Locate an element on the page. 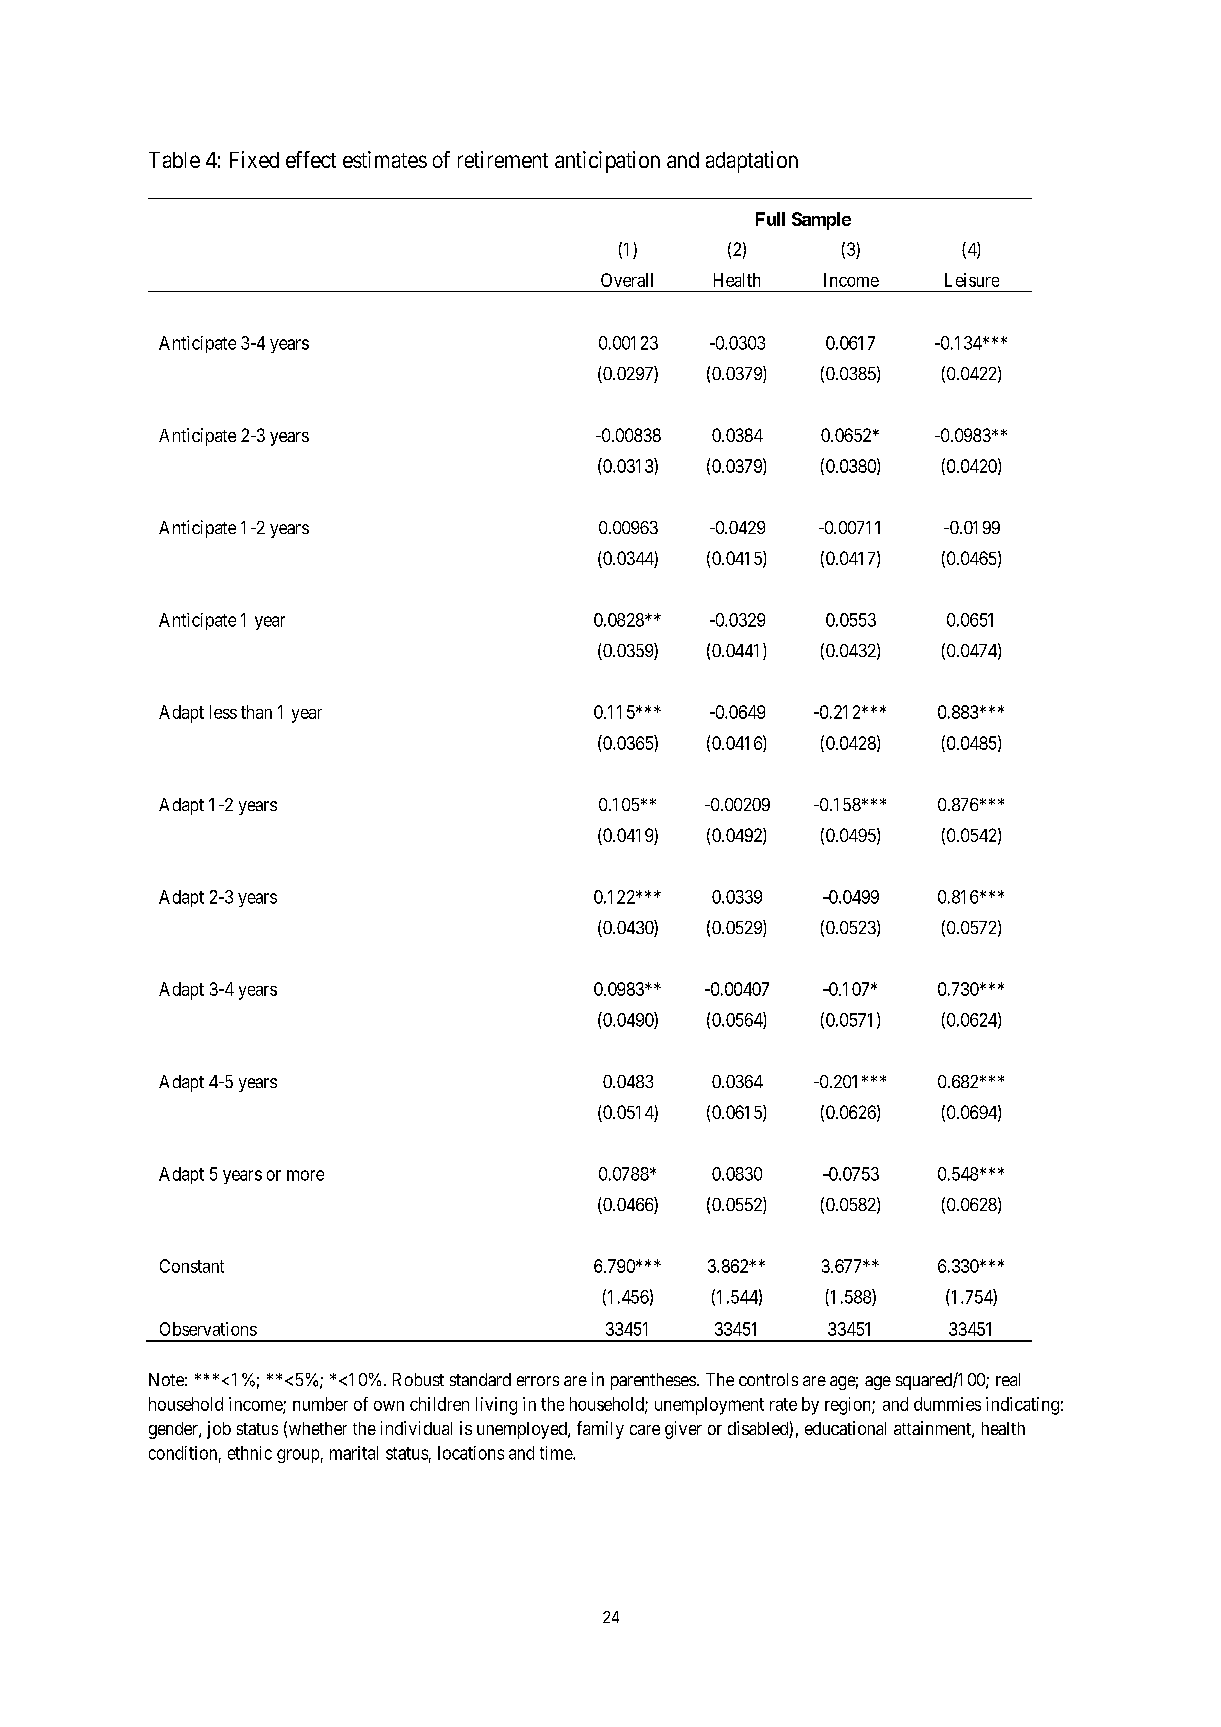  less is located at coordinates (223, 712).
